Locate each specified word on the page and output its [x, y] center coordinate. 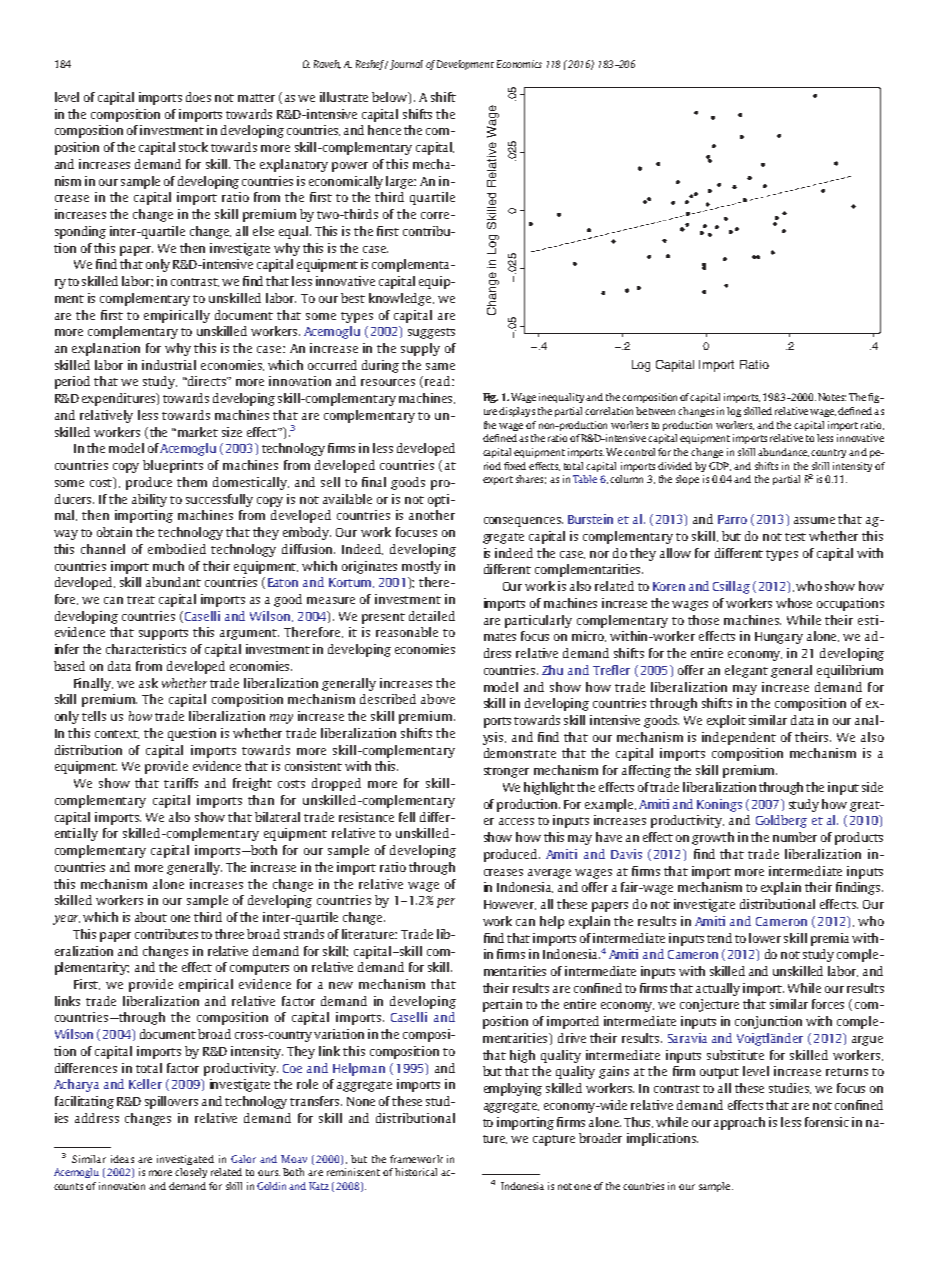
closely [191, 1173]
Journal [406, 65]
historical [416, 1172]
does [198, 97]
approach [739, 1123]
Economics [519, 64]
